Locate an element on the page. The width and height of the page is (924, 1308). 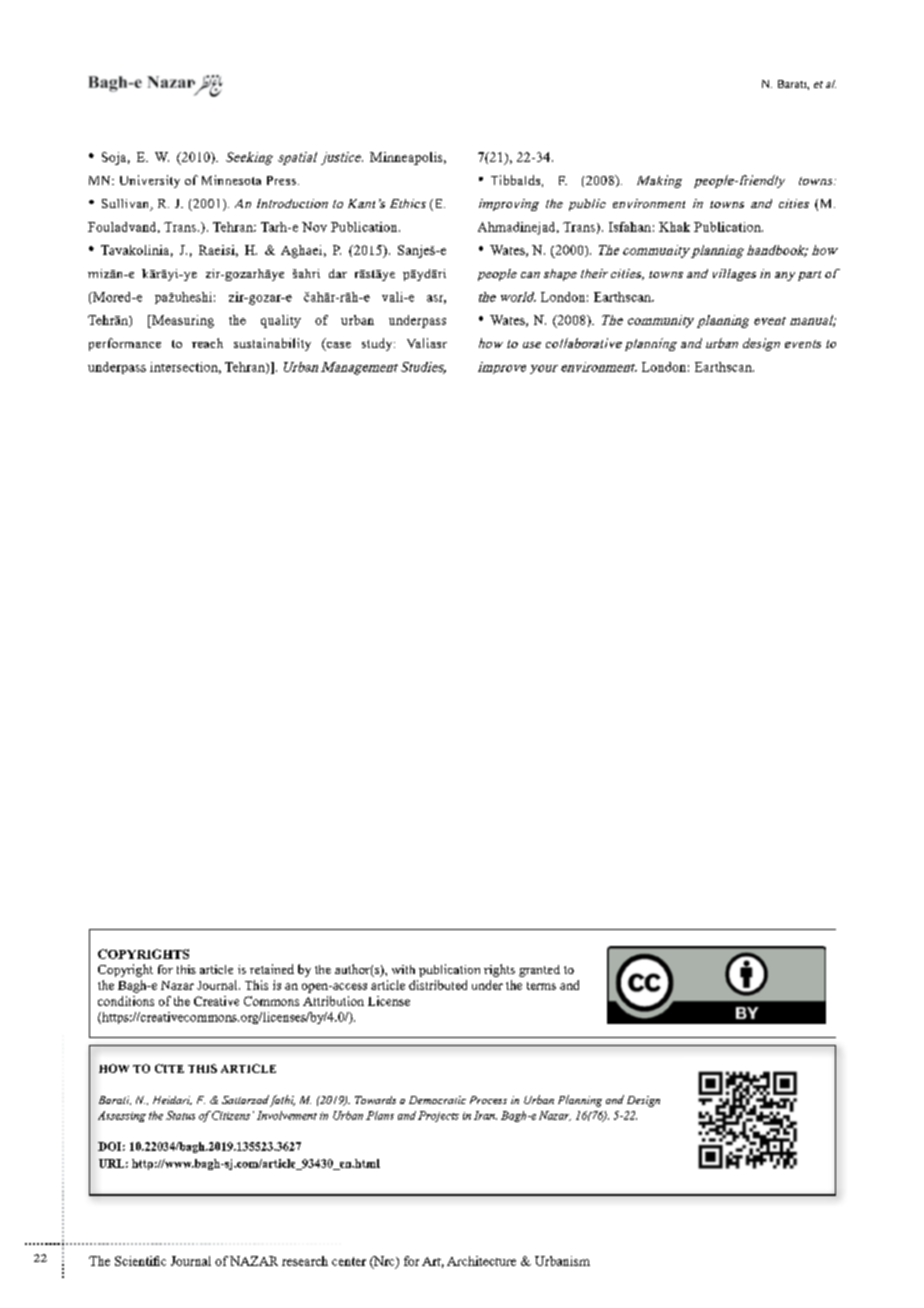
with is located at coordinates (403, 969).
